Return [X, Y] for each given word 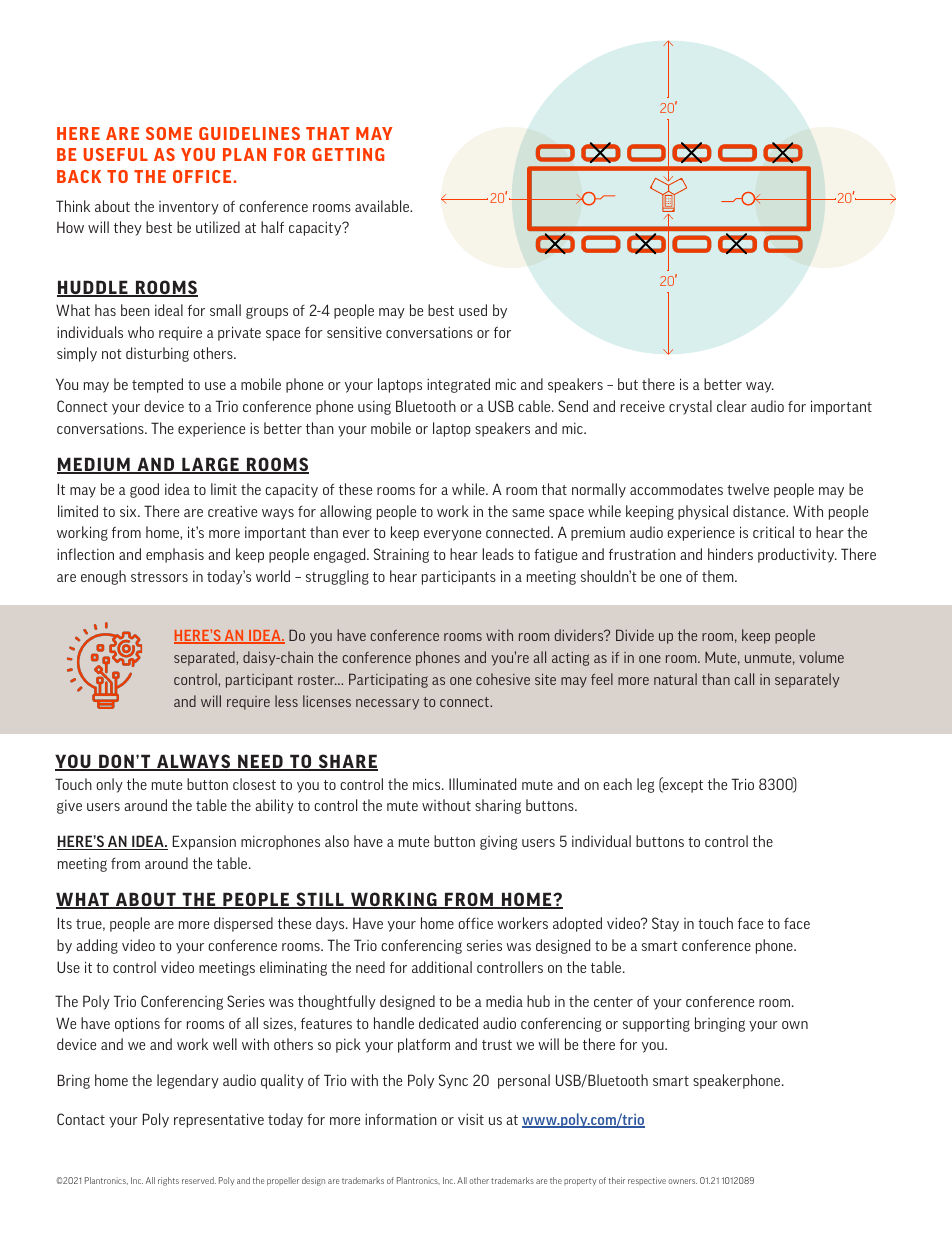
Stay [665, 924]
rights [168, 1181]
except [682, 785]
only [109, 785]
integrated [458, 385]
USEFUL [116, 154]
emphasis [175, 555]
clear [732, 406]
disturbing [157, 354]
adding [97, 946]
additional [442, 967]
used [473, 310]
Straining [401, 555]
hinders [730, 554]
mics [428, 784]
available [383, 206]
